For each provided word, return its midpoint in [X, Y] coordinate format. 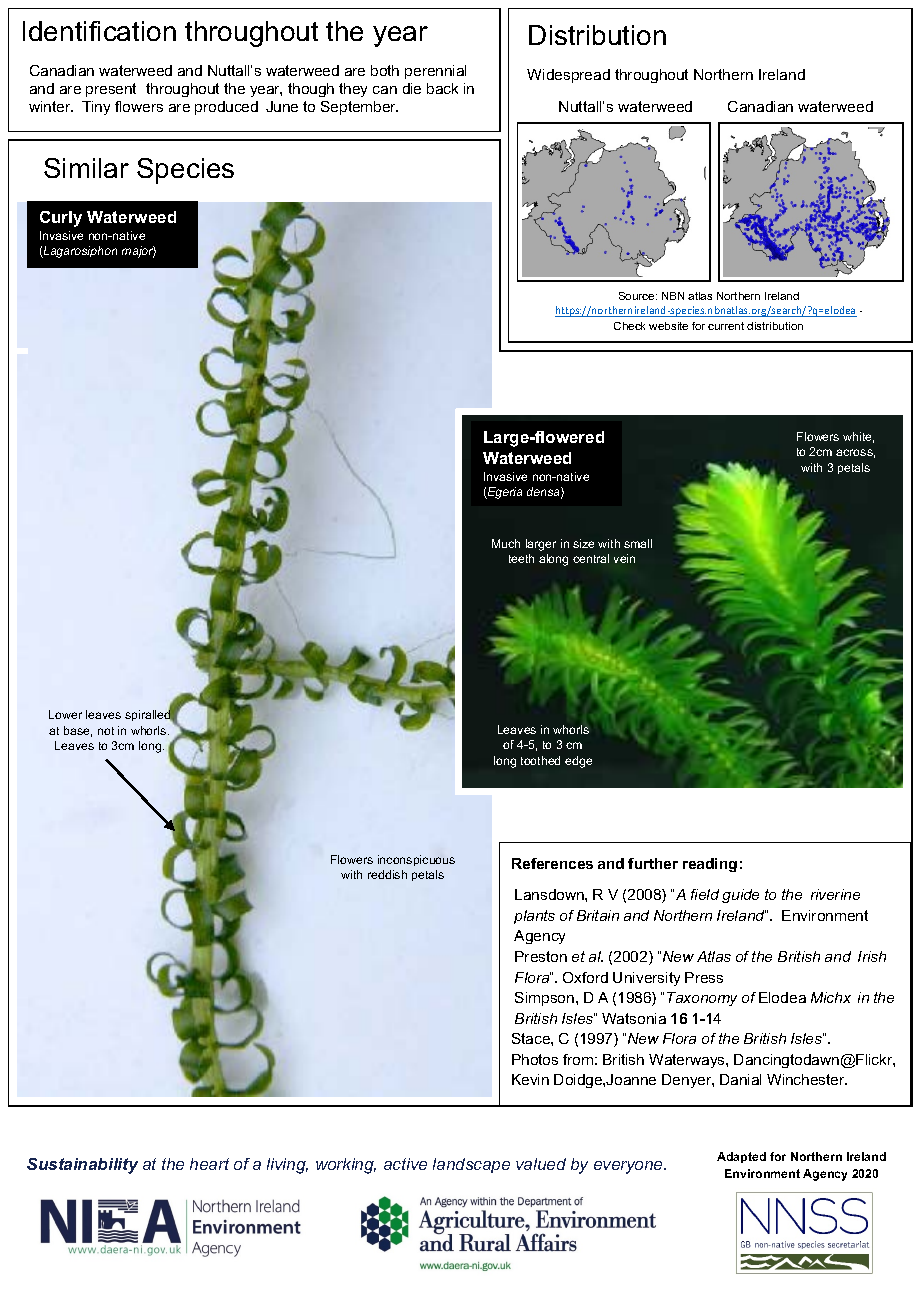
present [111, 90]
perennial [435, 72]
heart [209, 1164]
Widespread [568, 76]
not [106, 731]
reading [710, 865]
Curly [61, 219]
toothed [540, 760]
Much [506, 543]
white [858, 437]
